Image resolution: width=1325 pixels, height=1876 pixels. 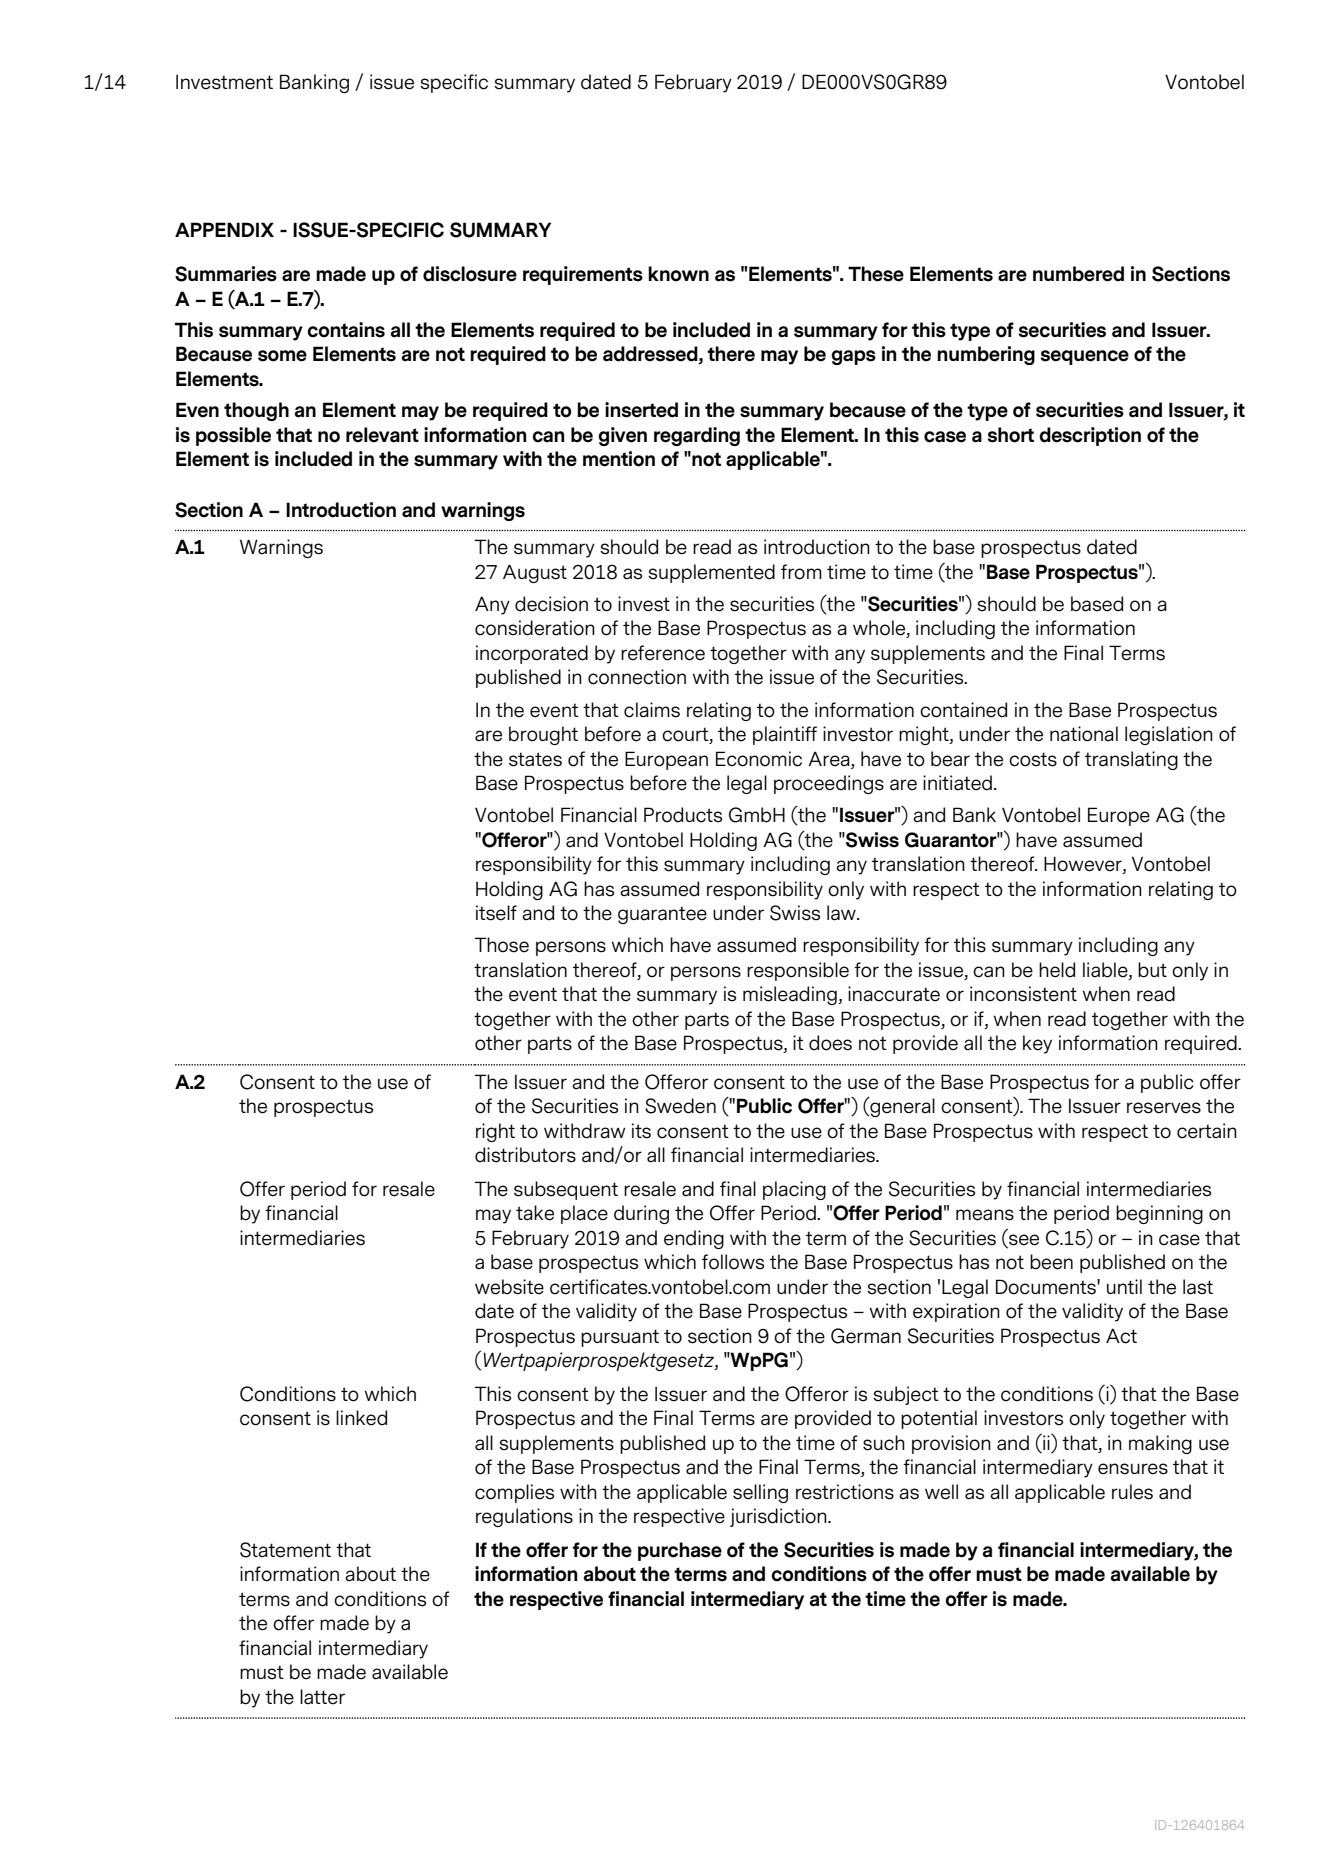 I want to click on consideration, so click(x=535, y=628).
